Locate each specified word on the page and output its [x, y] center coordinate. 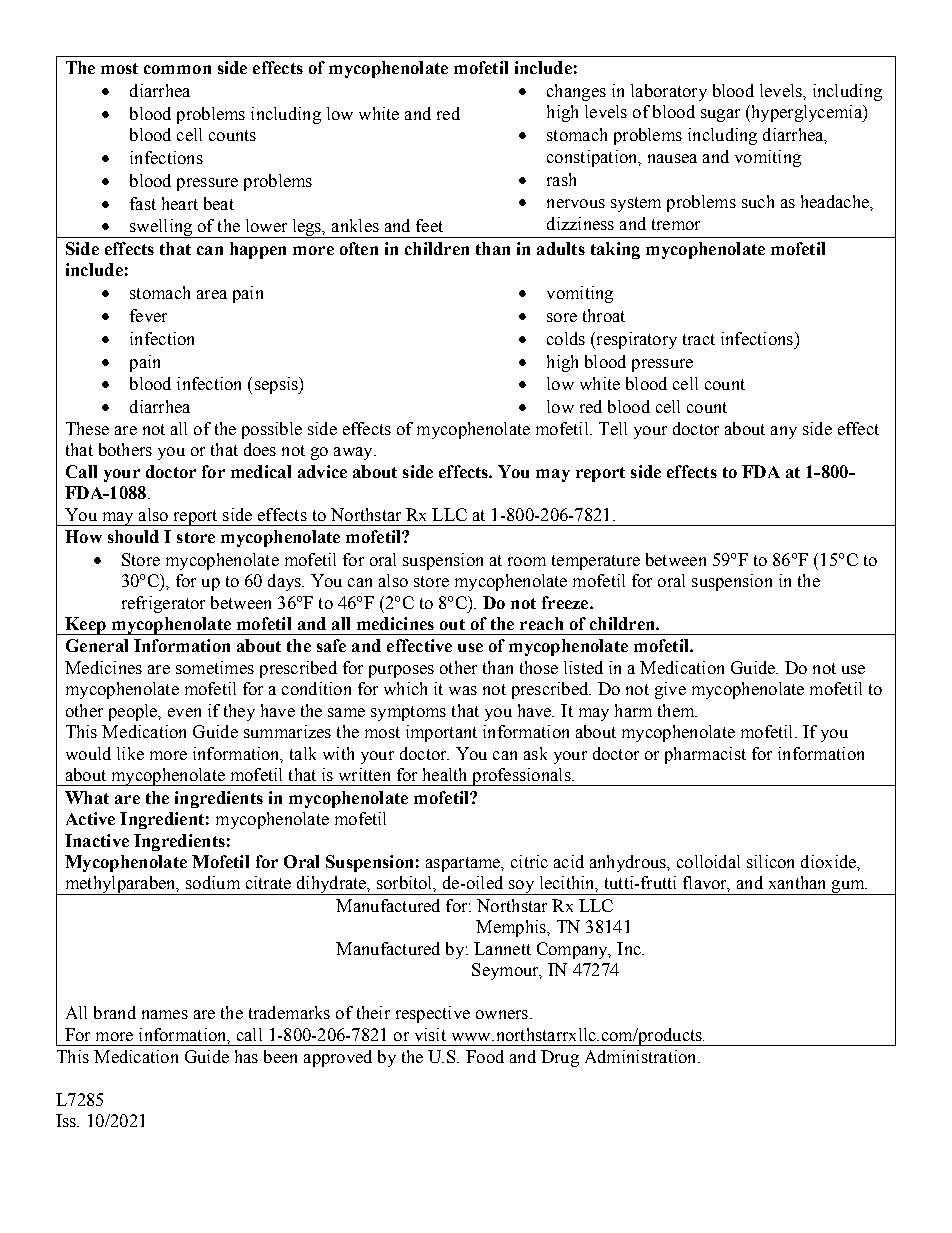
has [246, 1056]
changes [576, 92]
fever [148, 315]
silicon [770, 861]
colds [566, 338]
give [670, 690]
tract [699, 339]
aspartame [464, 864]
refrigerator [163, 604]
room [527, 561]
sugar [720, 115]
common [177, 69]
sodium [213, 882]
